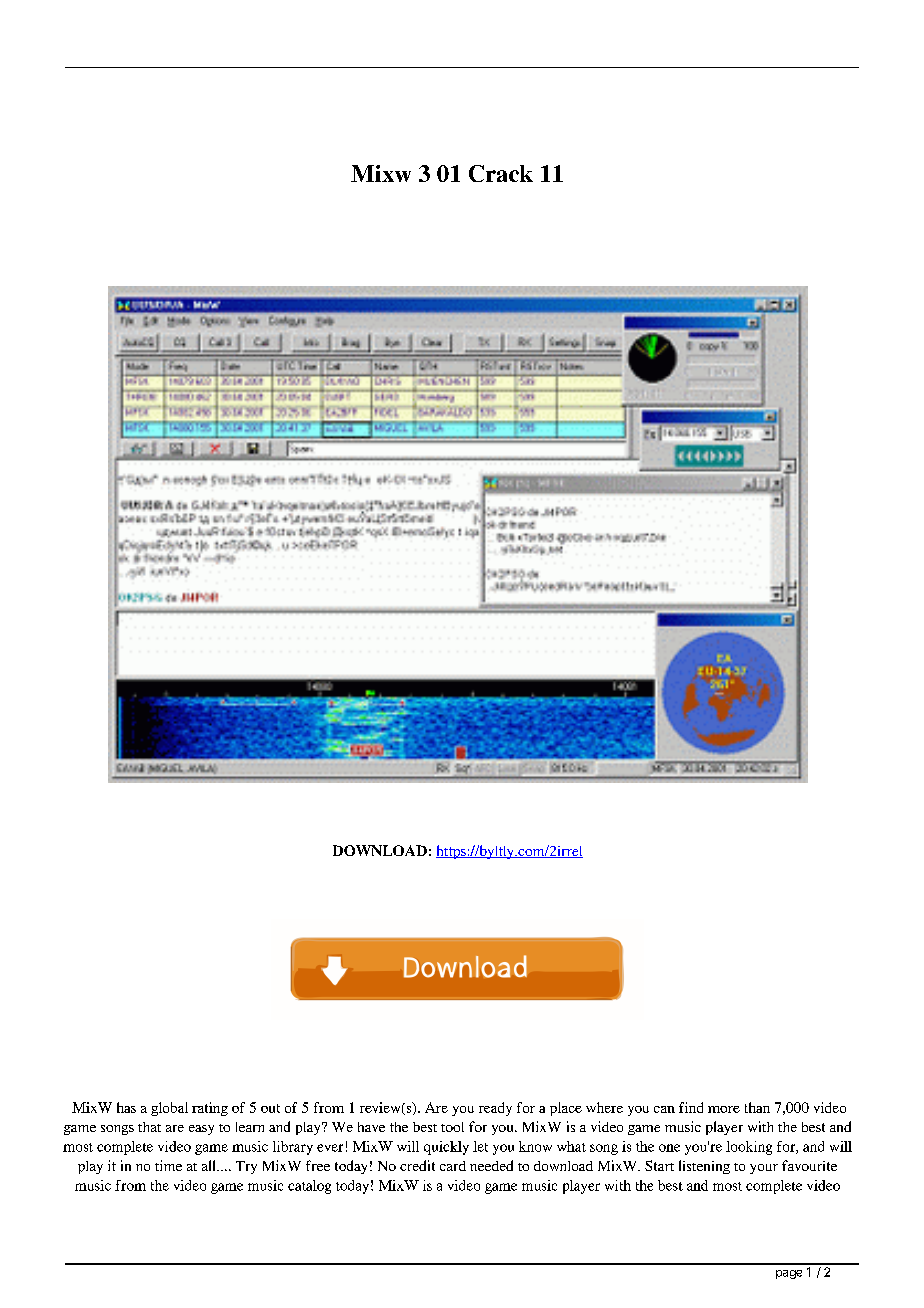 The height and width of the screenshot is (1308, 924). What do you see at coordinates (757, 1107) in the screenshot?
I see `than` at bounding box center [757, 1107].
